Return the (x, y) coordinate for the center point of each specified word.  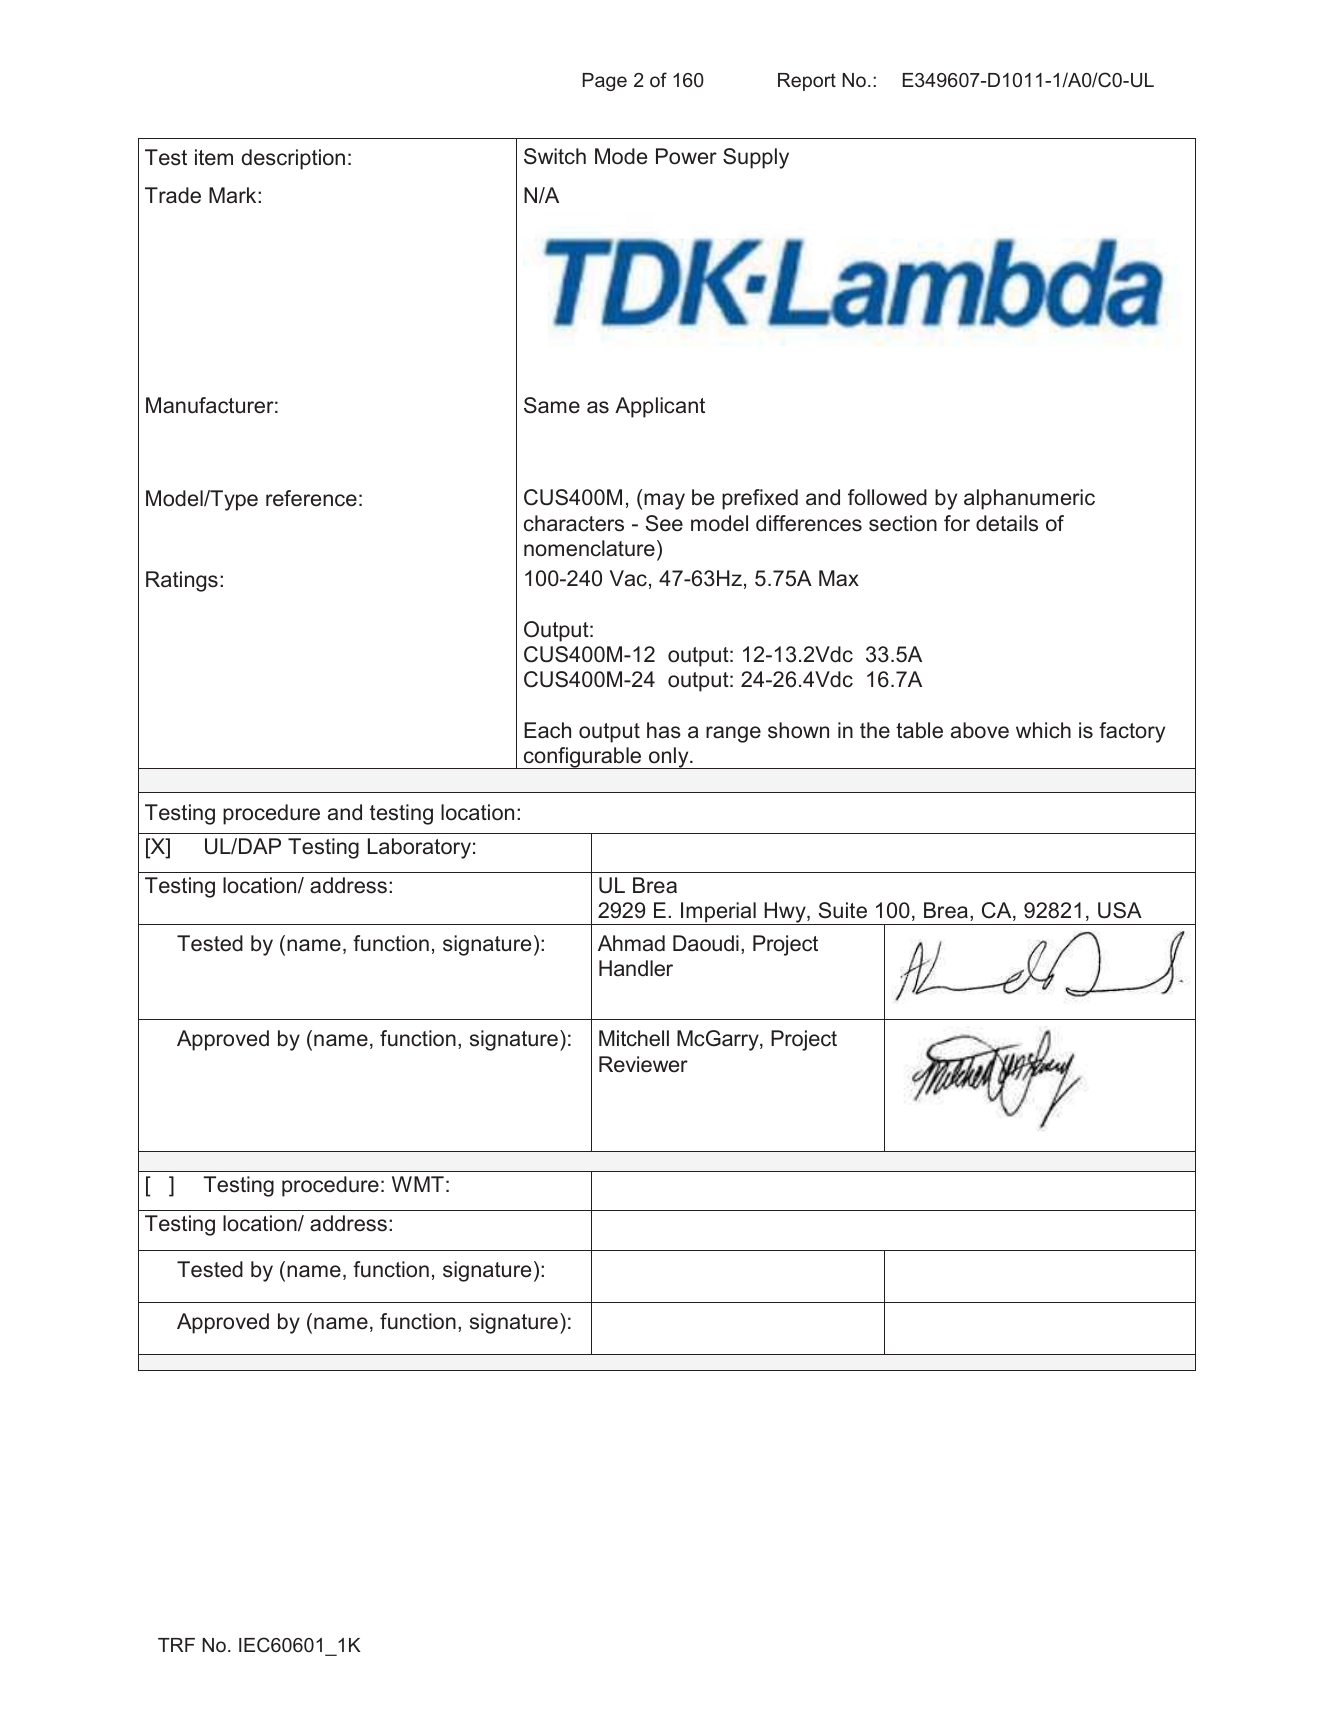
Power (686, 156)
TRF (176, 1645)
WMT (418, 1184)
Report (807, 82)
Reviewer (643, 1064)
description (293, 159)
